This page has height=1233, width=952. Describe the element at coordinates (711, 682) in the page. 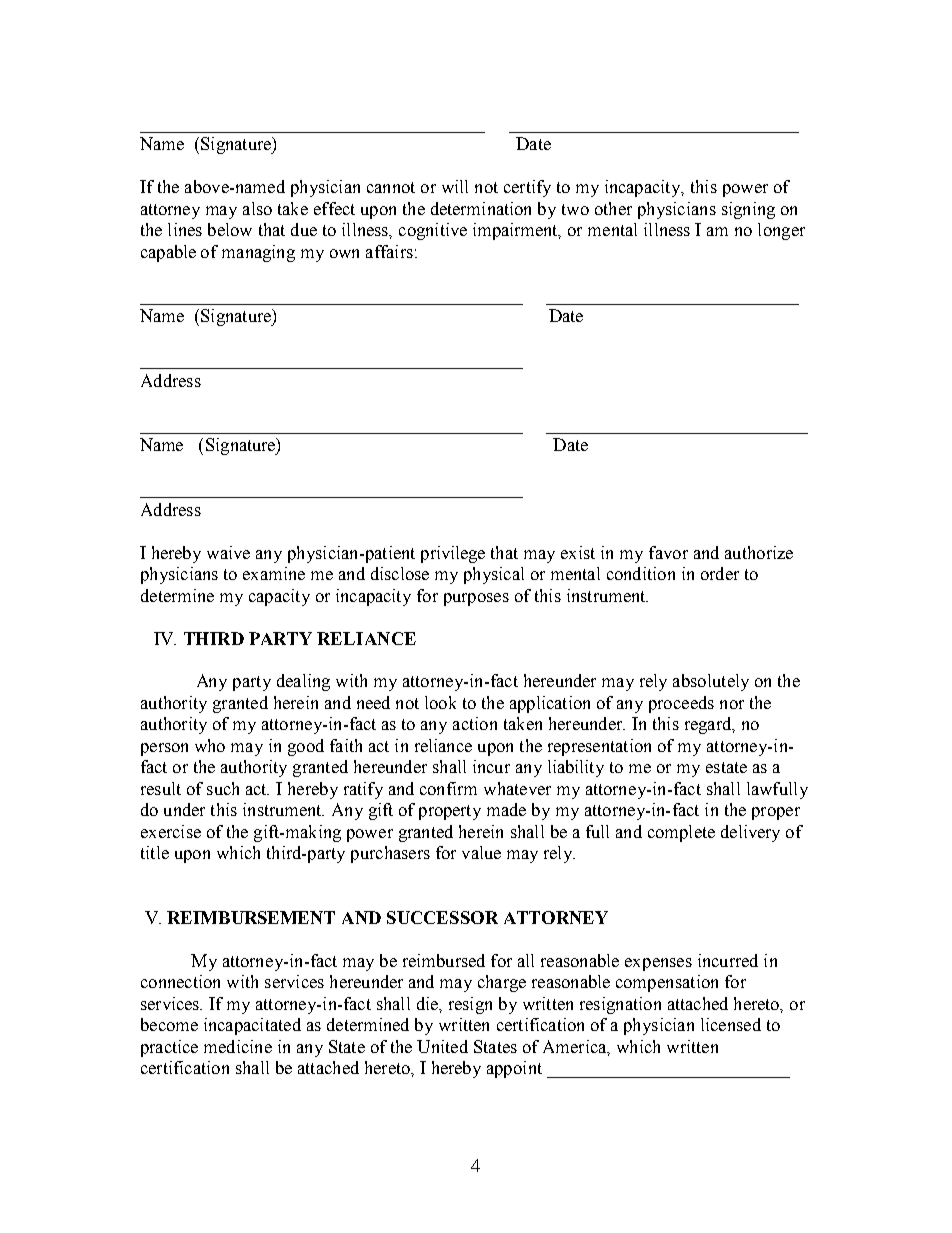

I see `absolutely` at that location.
